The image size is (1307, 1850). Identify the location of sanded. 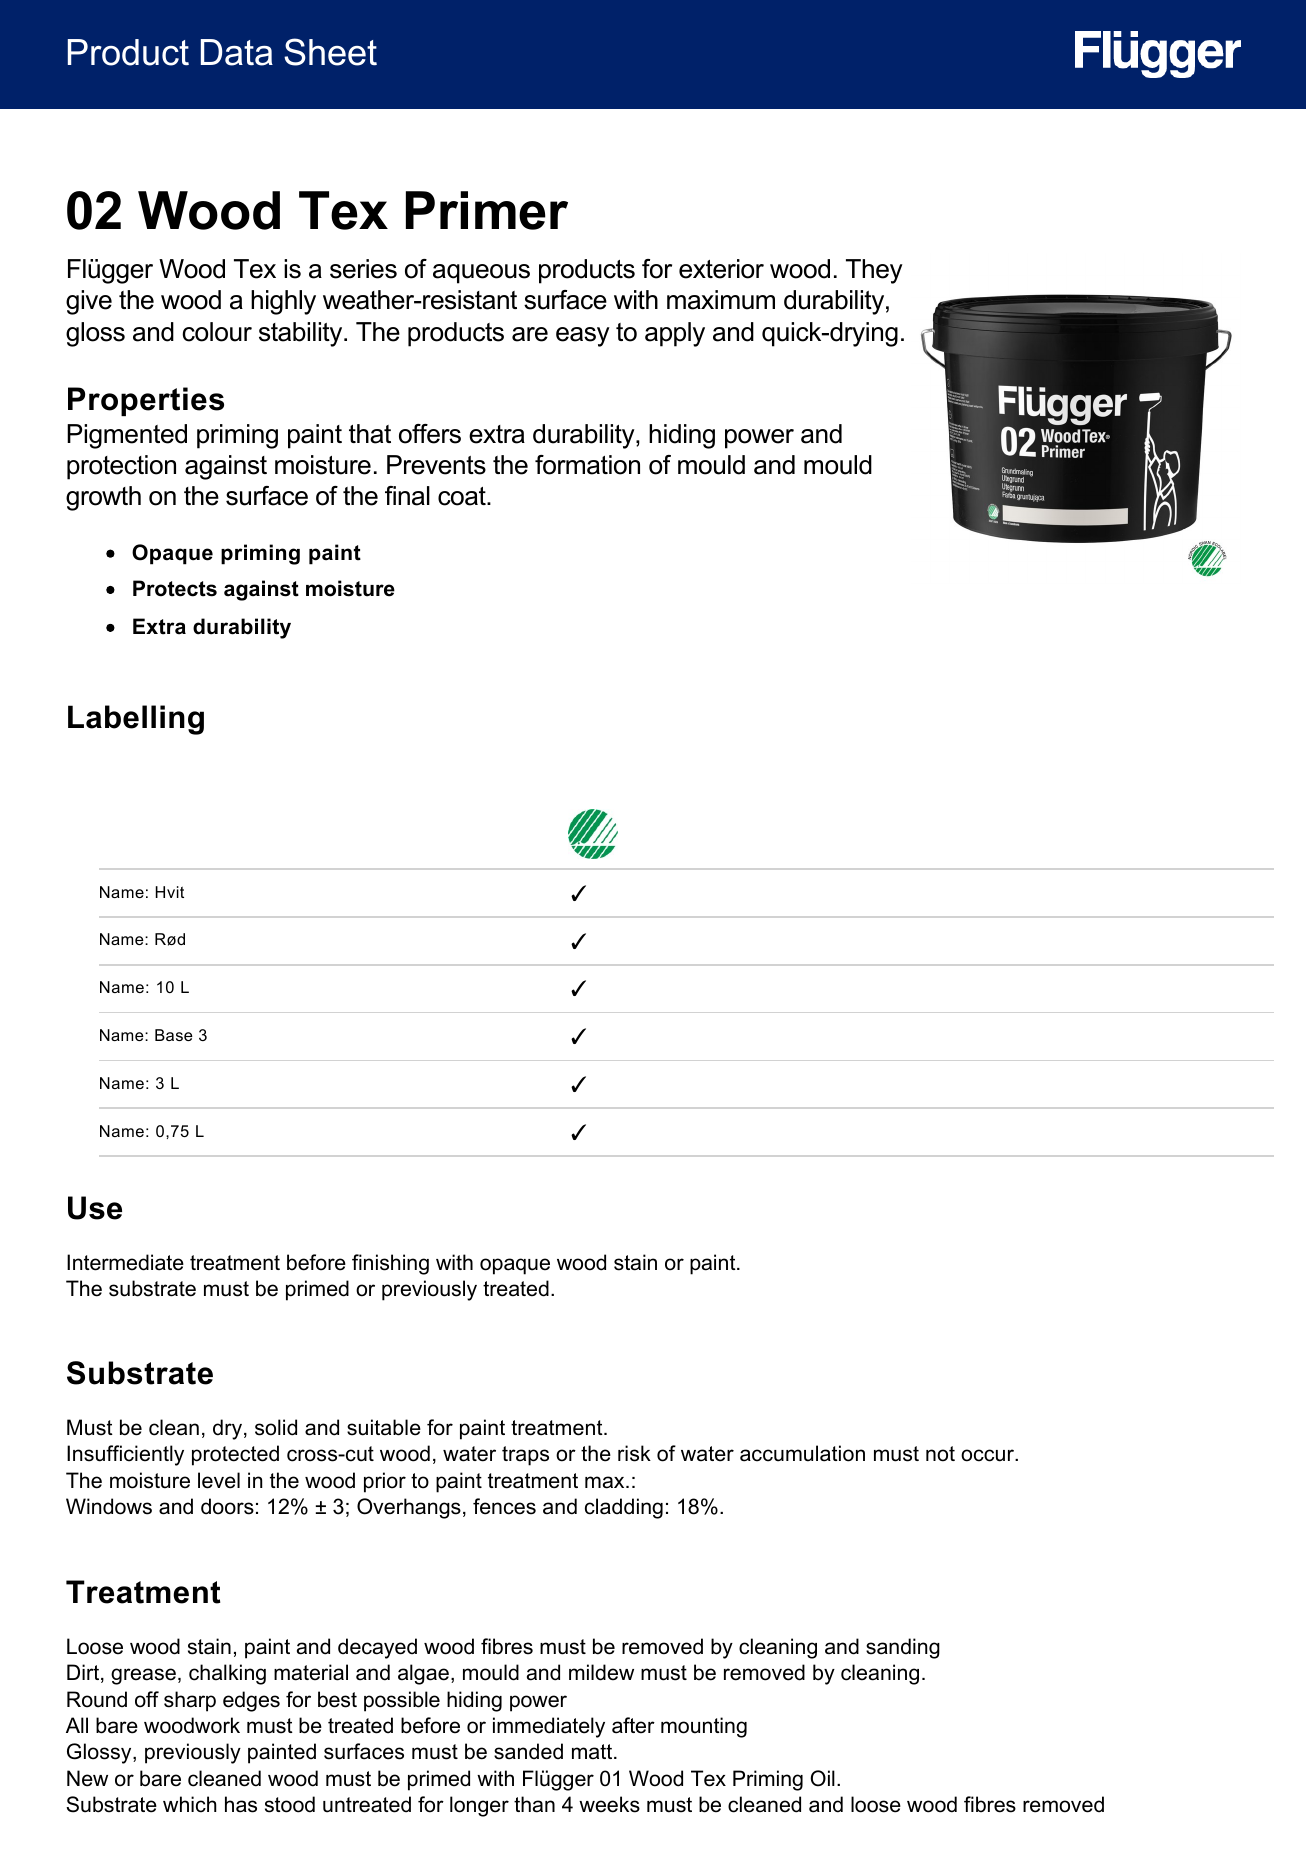
(528, 1751).
